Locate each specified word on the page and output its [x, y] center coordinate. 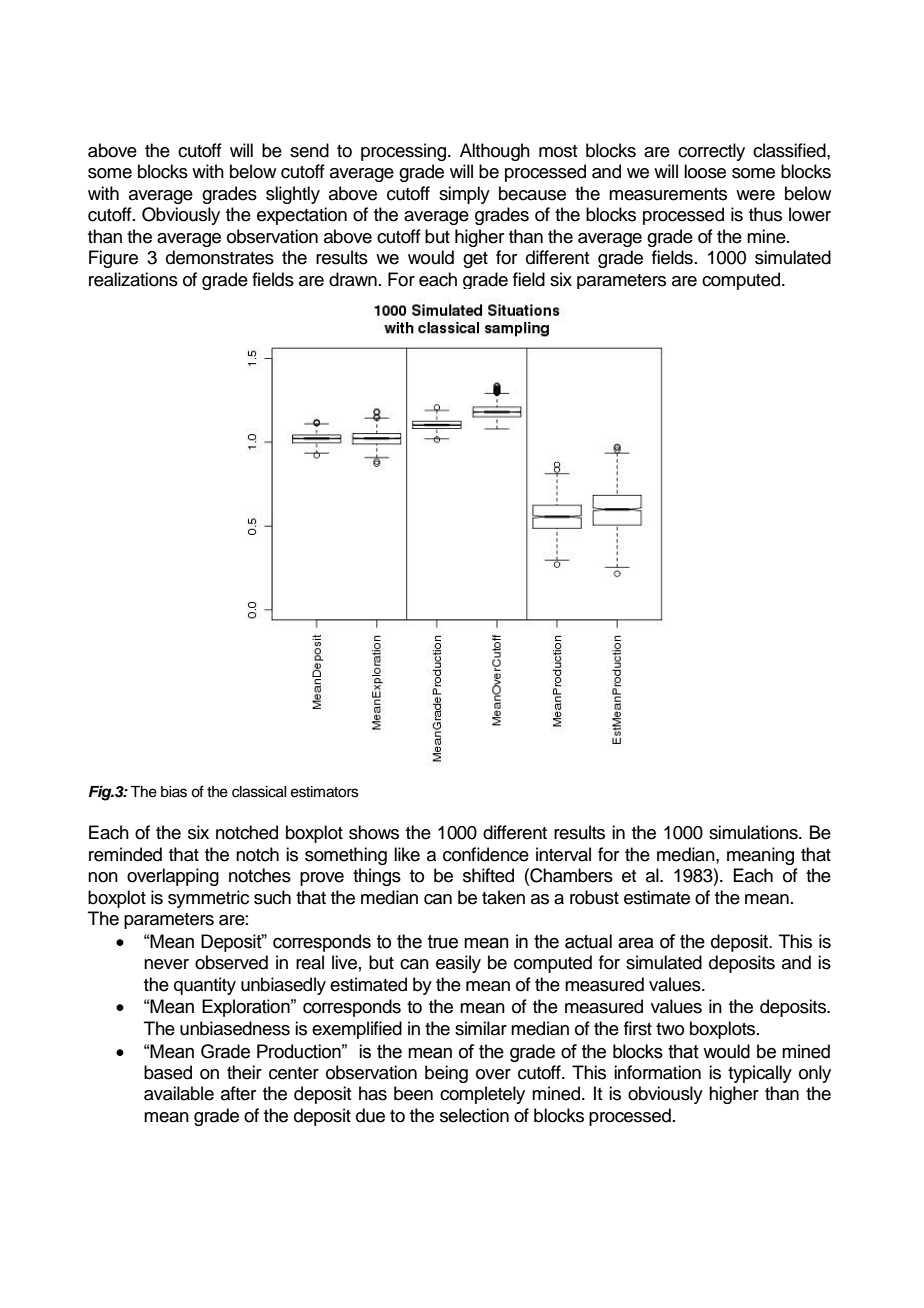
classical [259, 792]
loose [705, 171]
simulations [754, 832]
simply [464, 195]
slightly [293, 195]
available [179, 1093]
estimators [325, 792]
